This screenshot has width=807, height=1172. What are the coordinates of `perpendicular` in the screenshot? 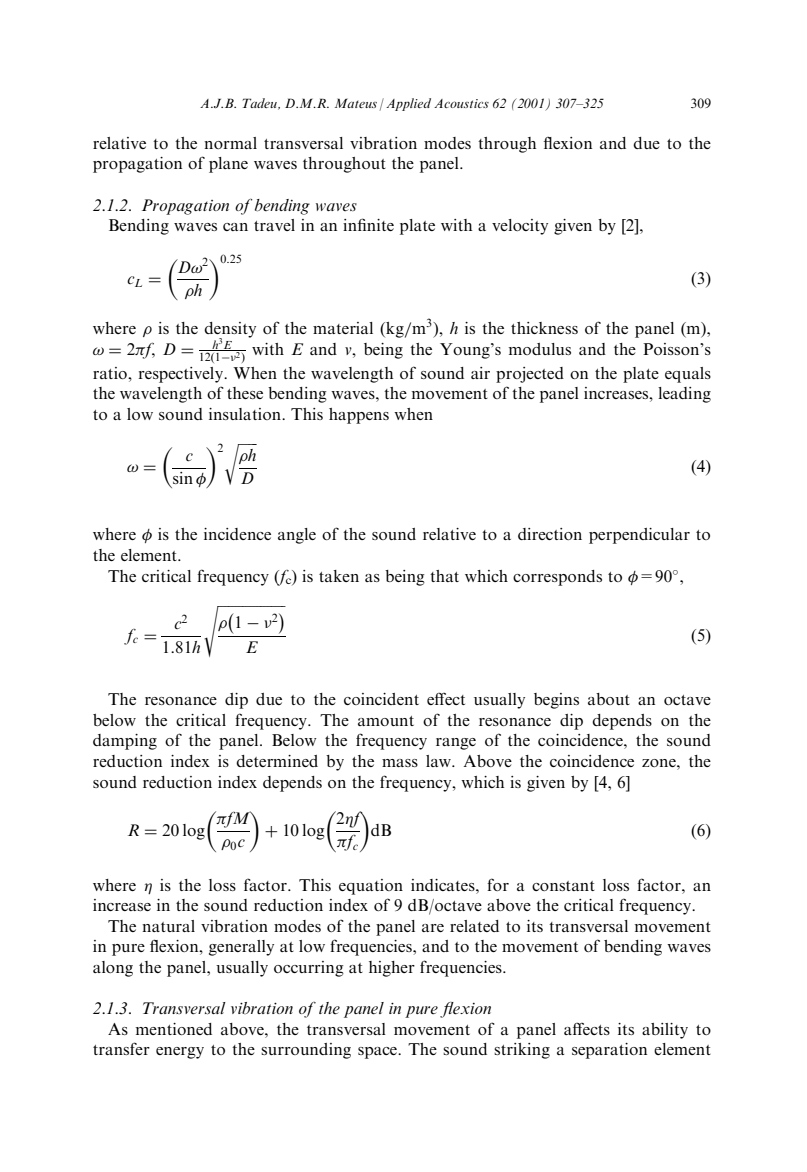 It's located at (639, 536).
